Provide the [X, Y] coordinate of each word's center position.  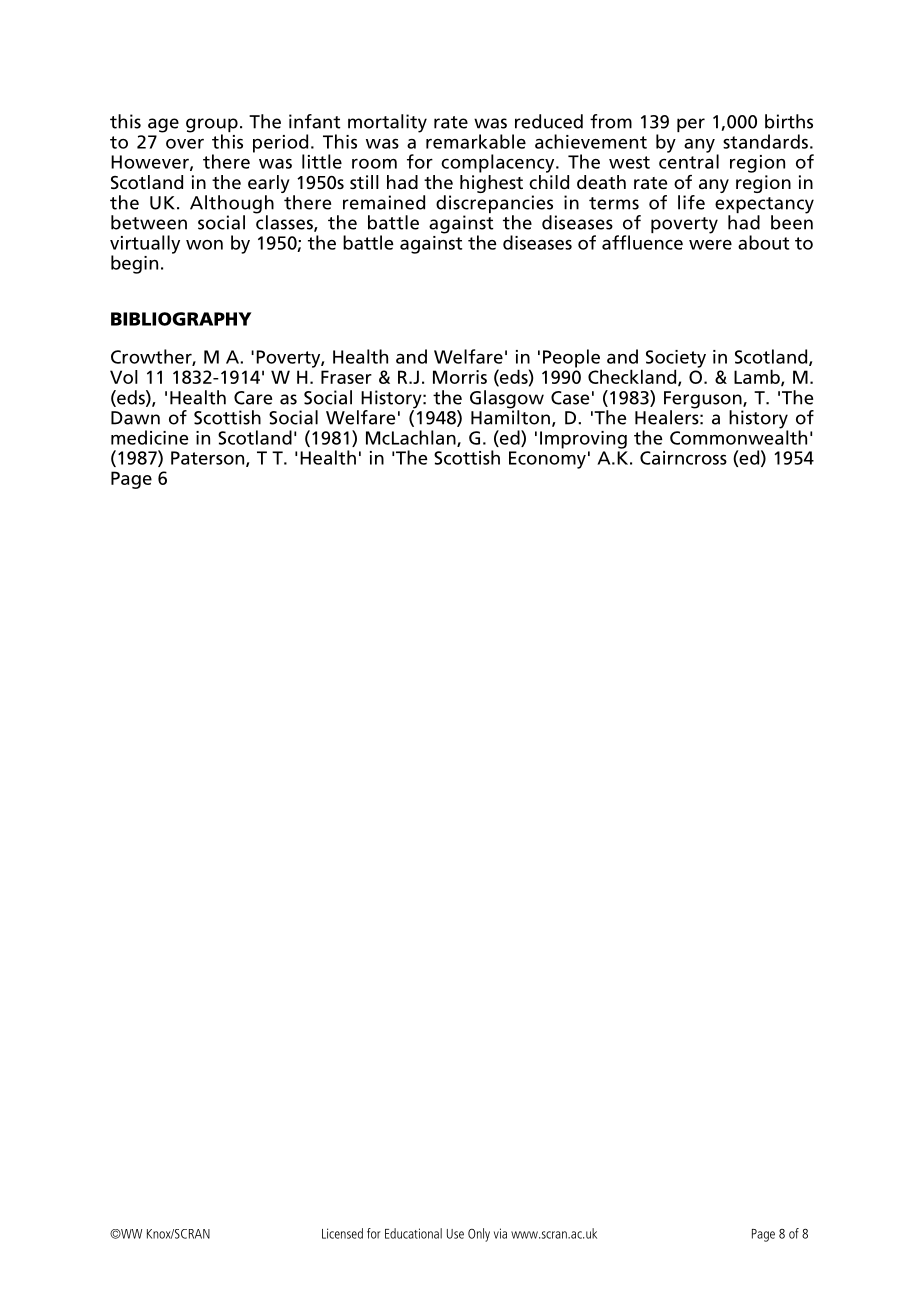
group [212, 126]
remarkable [476, 141]
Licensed [342, 1233]
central [689, 160]
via [500, 1233]
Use [455, 1234]
